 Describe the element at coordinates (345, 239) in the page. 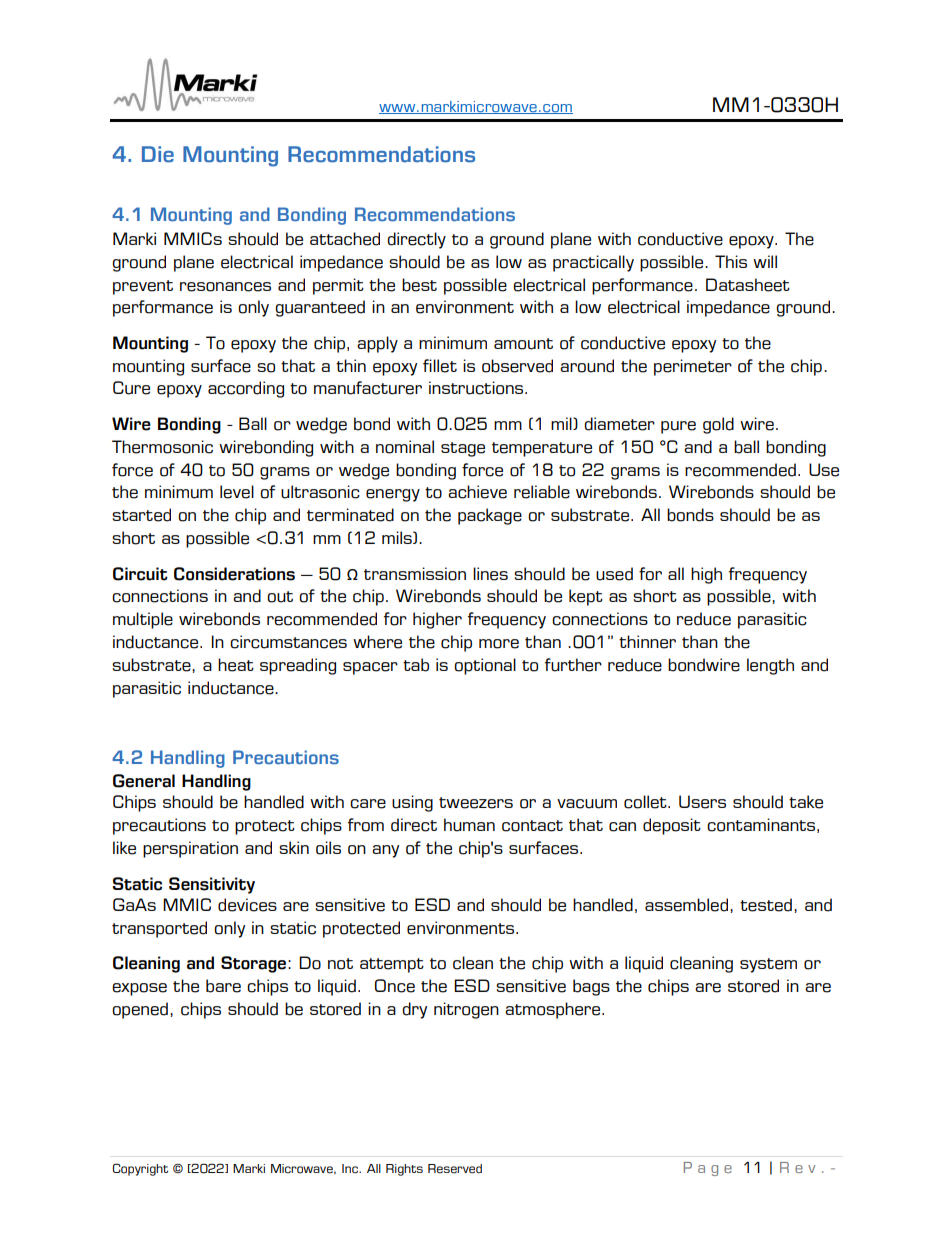

I see `attached` at that location.
